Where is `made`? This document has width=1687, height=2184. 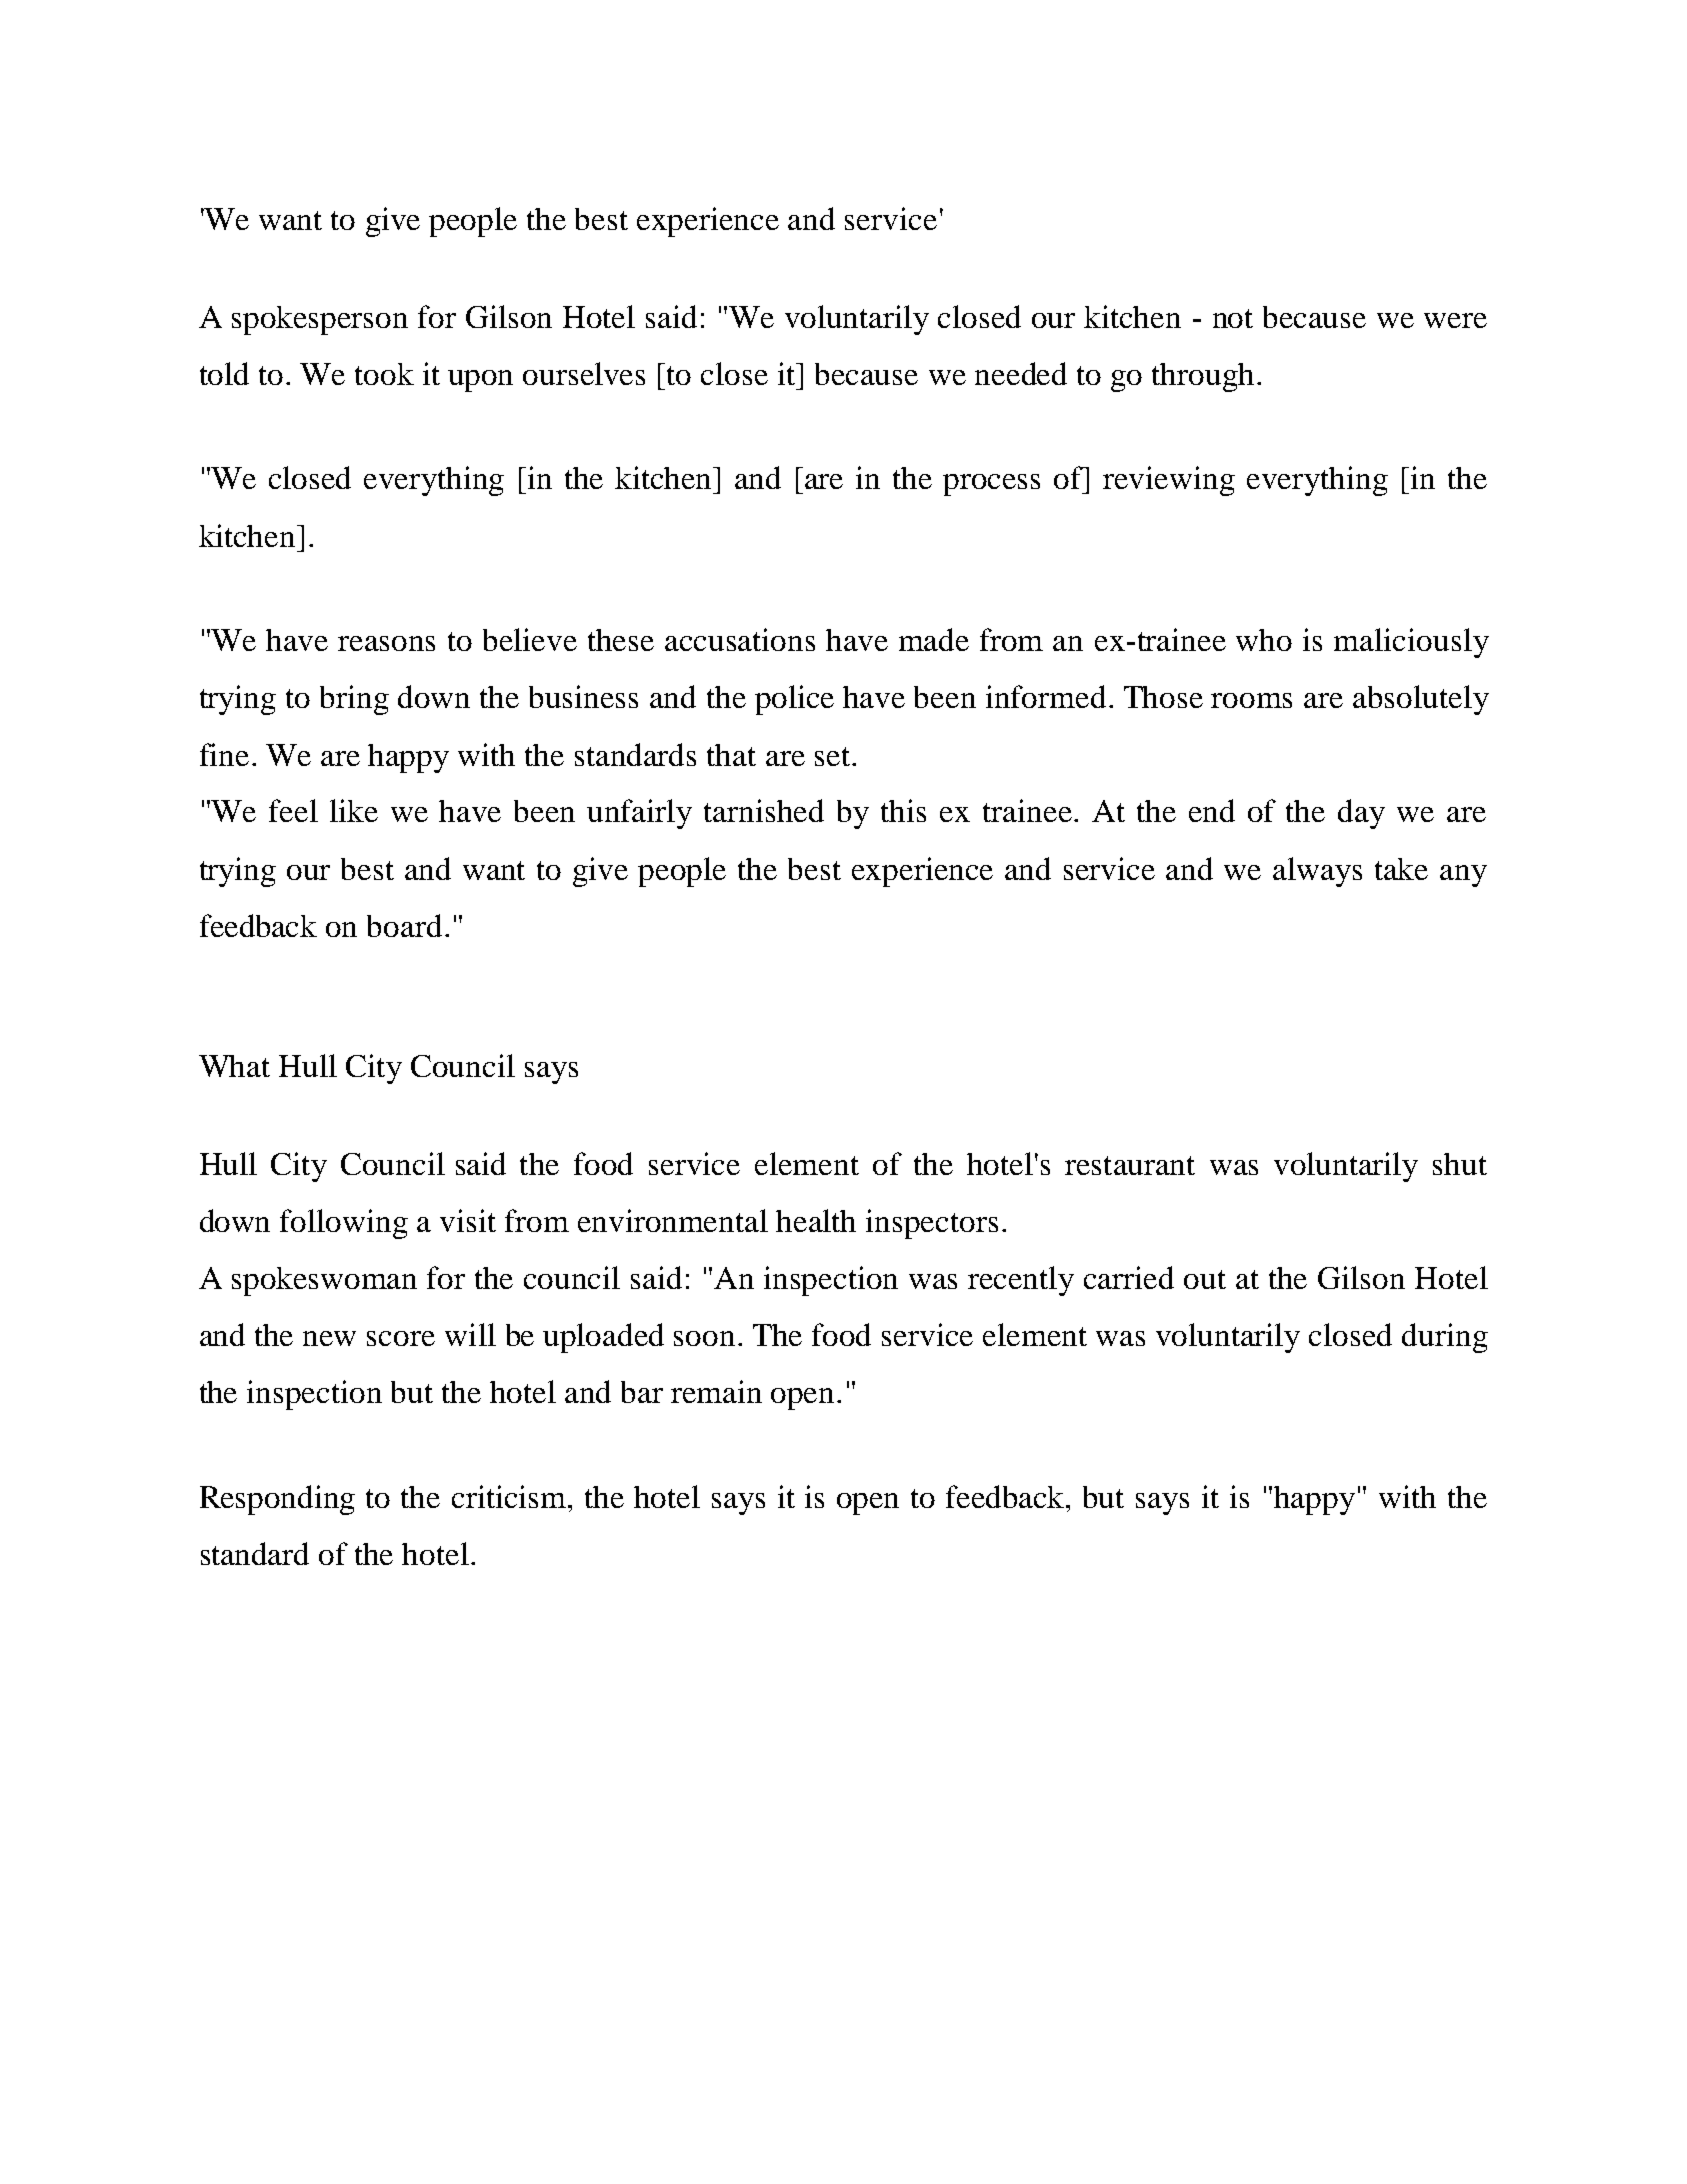 made is located at coordinates (934, 639).
